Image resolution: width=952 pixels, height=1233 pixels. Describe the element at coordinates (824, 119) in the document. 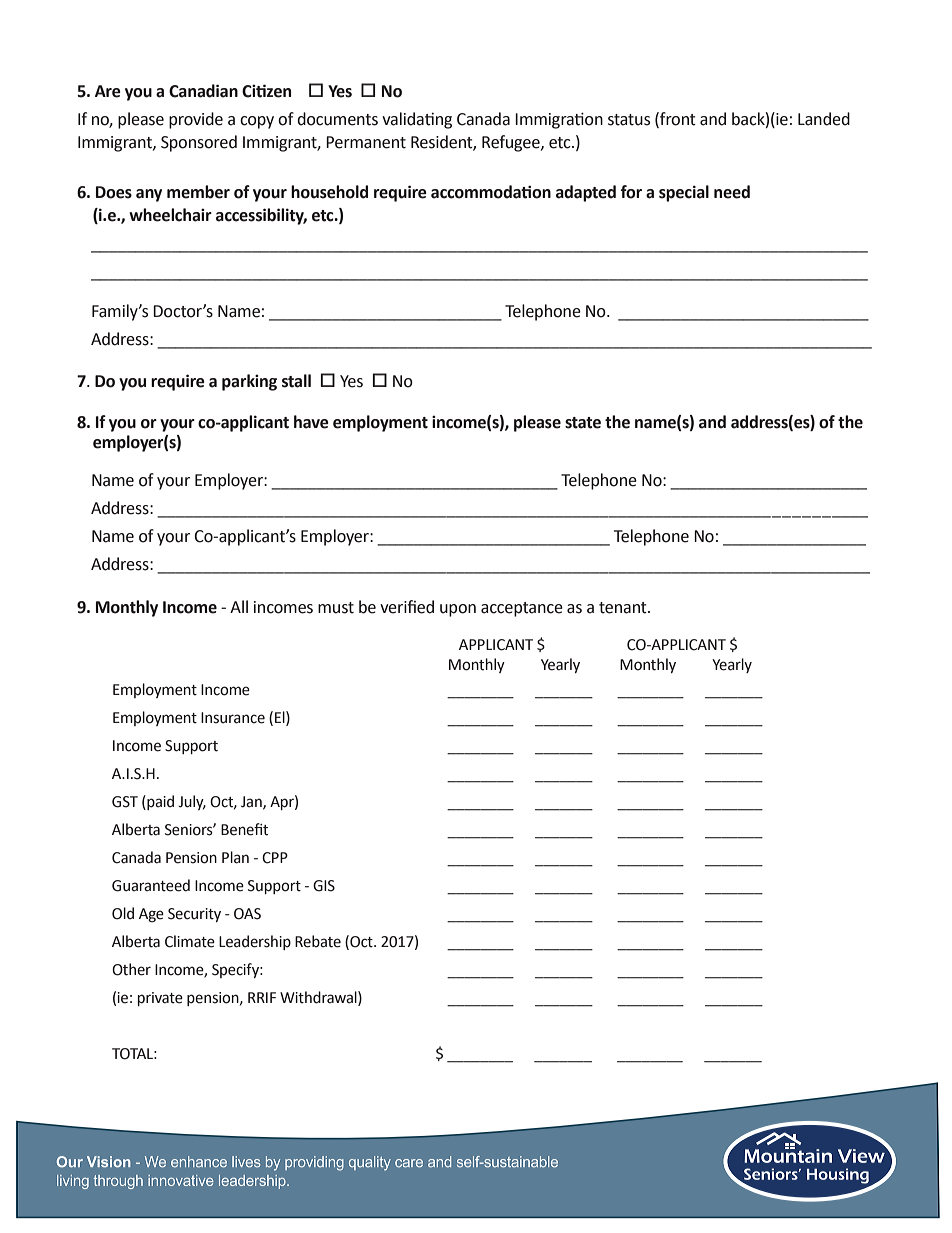

I see `Landed` at that location.
